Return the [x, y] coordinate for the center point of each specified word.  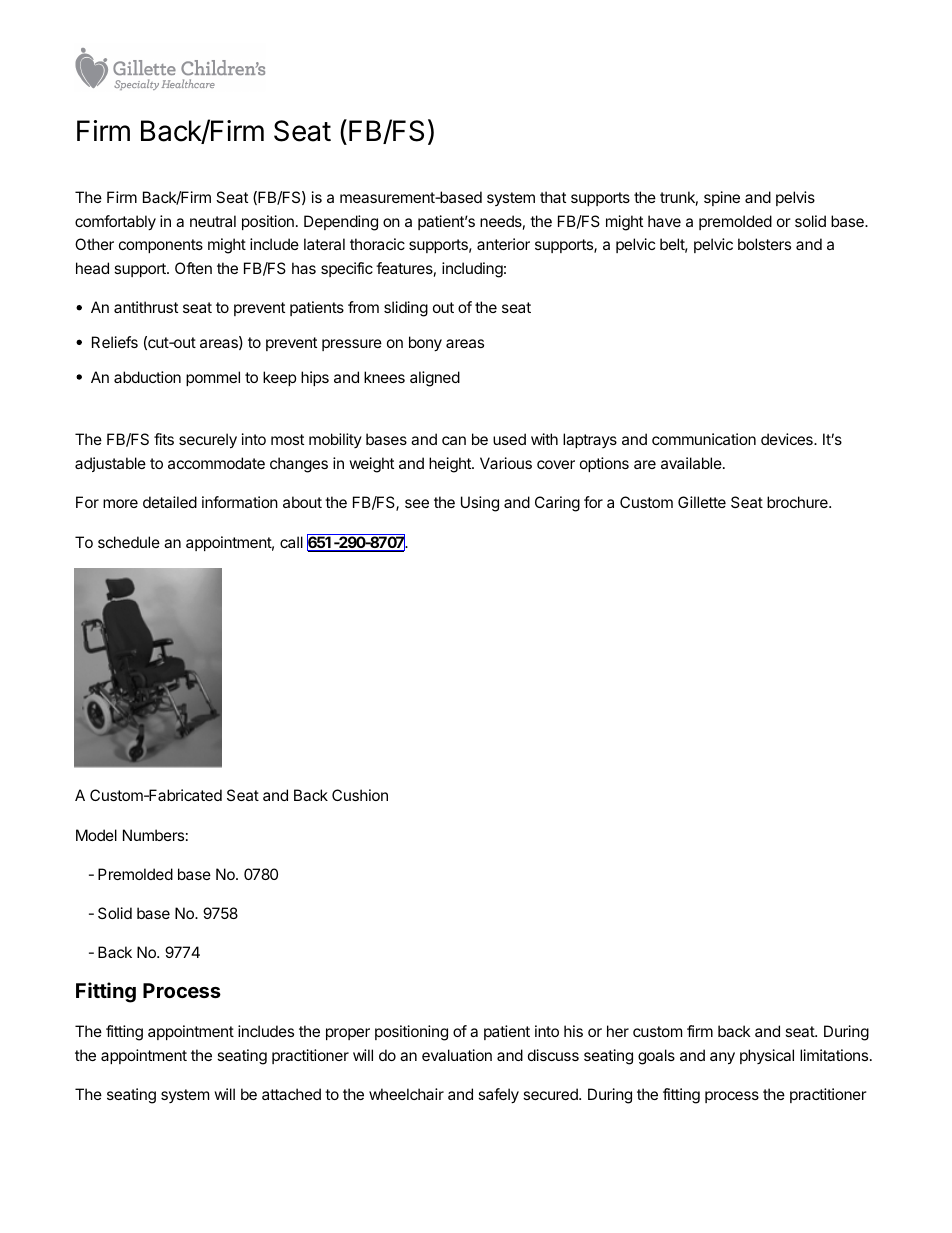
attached [291, 1094]
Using [480, 504]
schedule [129, 542]
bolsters [764, 244]
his [573, 1031]
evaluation [457, 1055]
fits [164, 439]
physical [767, 1056]
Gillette [702, 502]
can [454, 440]
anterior [503, 244]
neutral [213, 221]
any [722, 1058]
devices [788, 439]
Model [96, 835]
